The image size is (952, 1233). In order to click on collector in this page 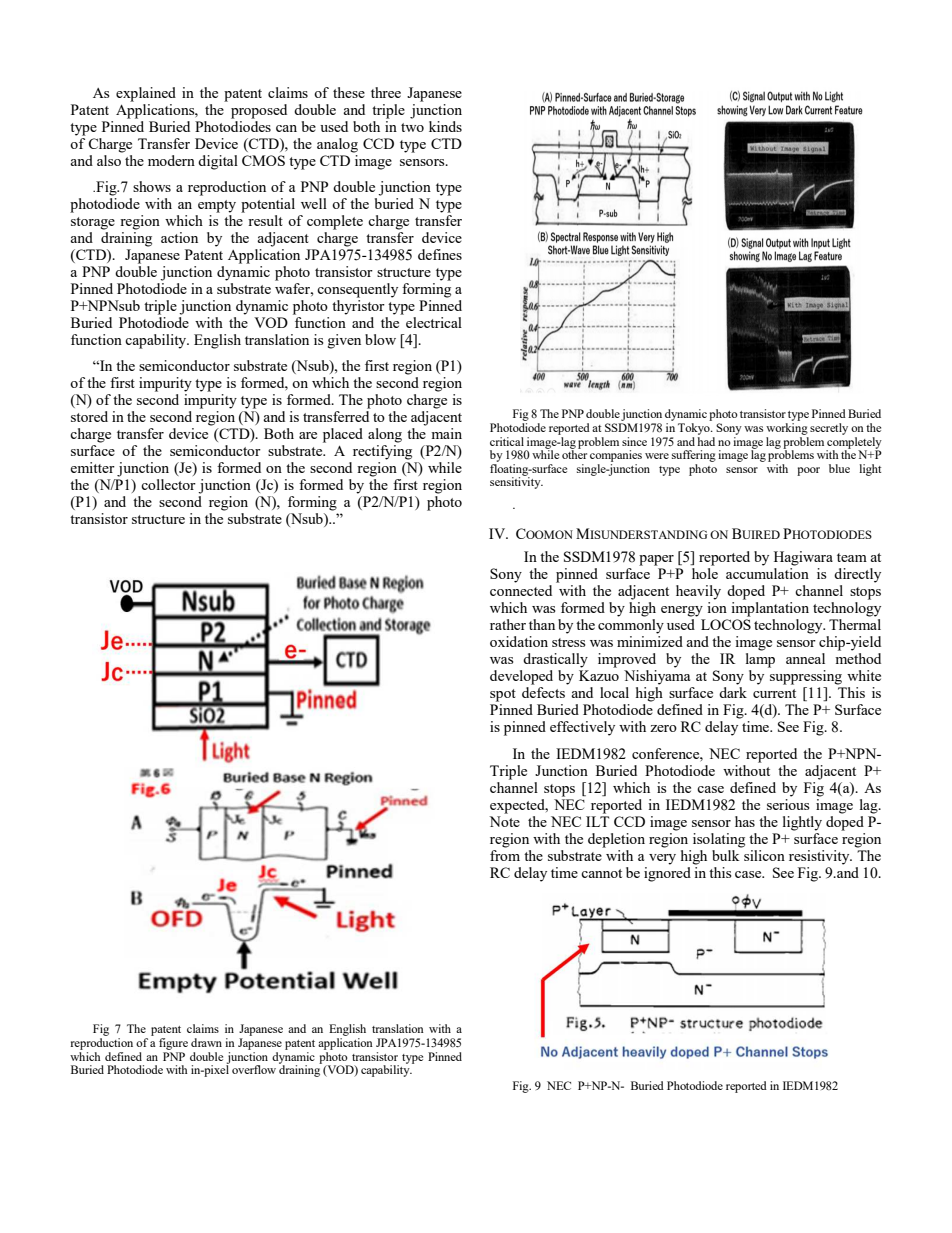, I will do `click(168, 484)`.
